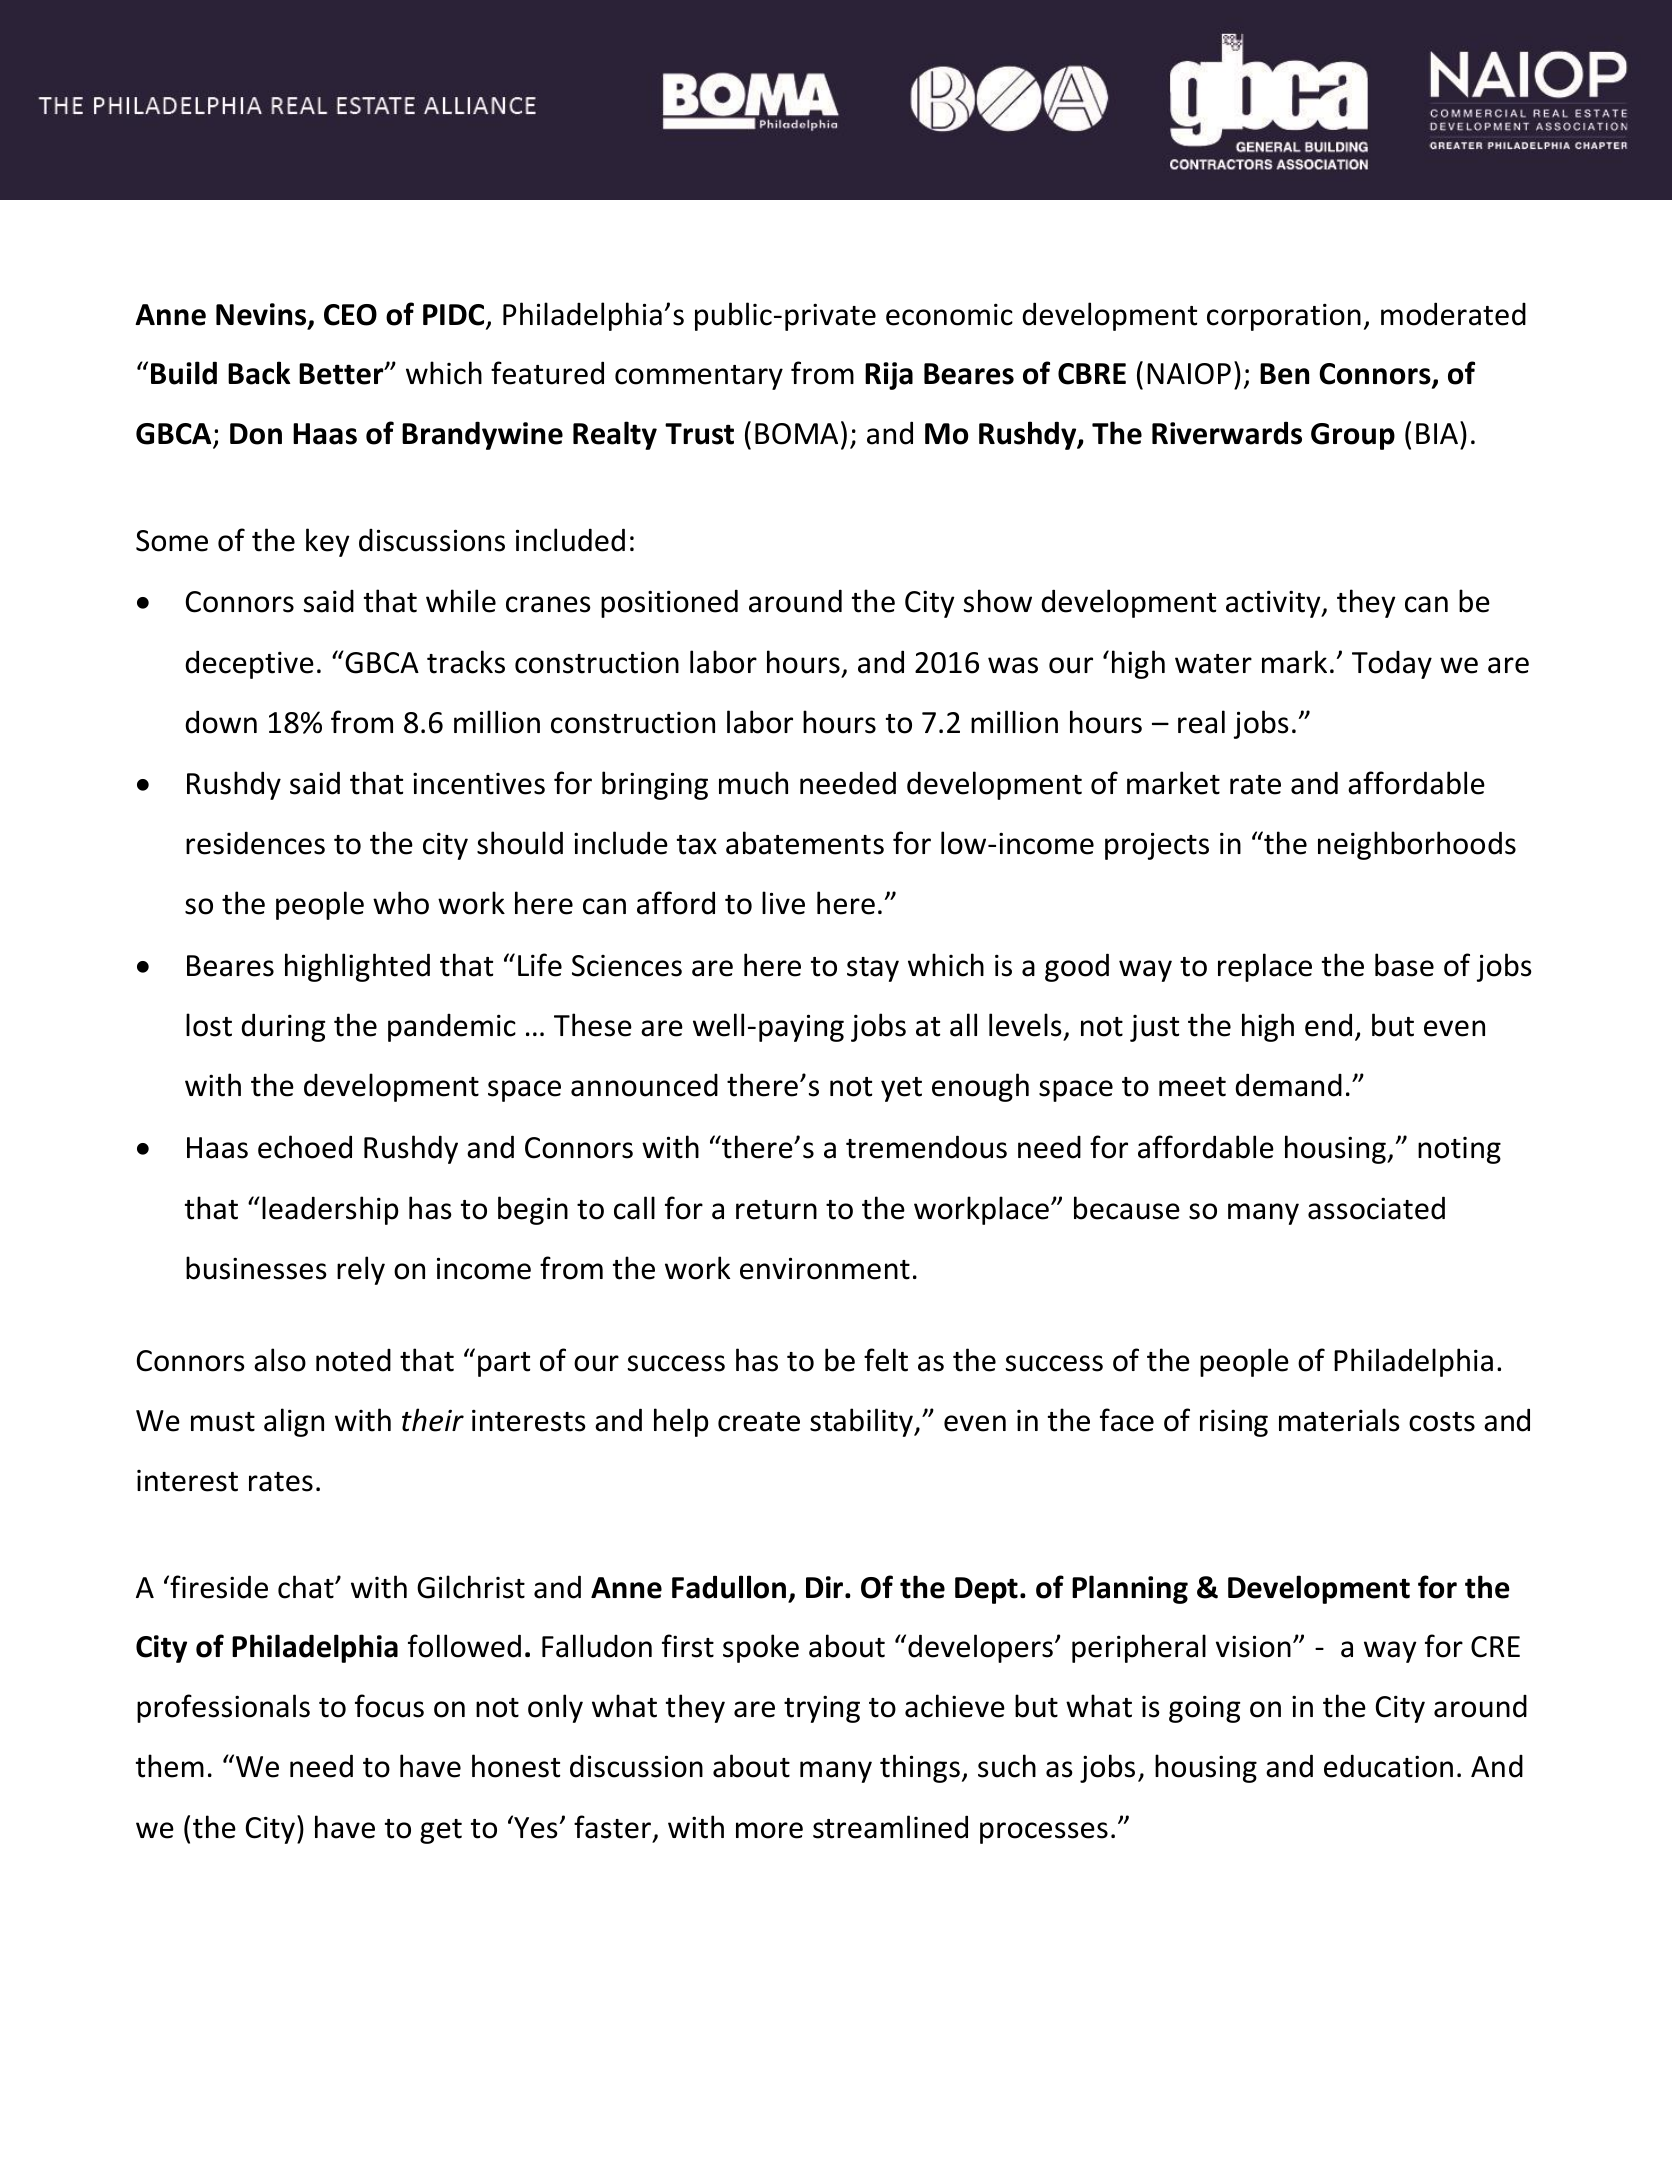 The image size is (1672, 2164). Describe the element at coordinates (294, 1422) in the screenshot. I see `align` at that location.
